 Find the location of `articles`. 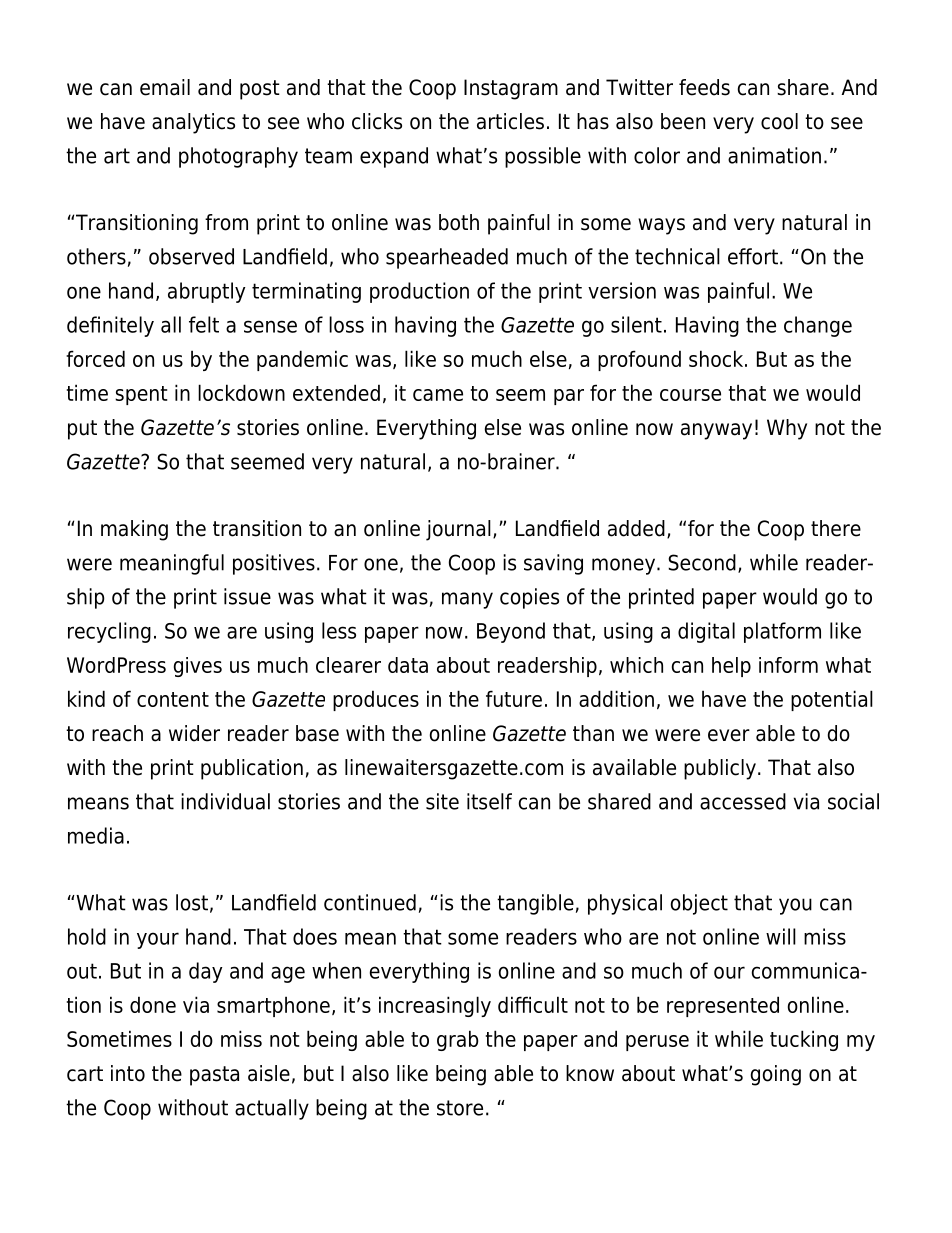

articles is located at coordinates (510, 121).
